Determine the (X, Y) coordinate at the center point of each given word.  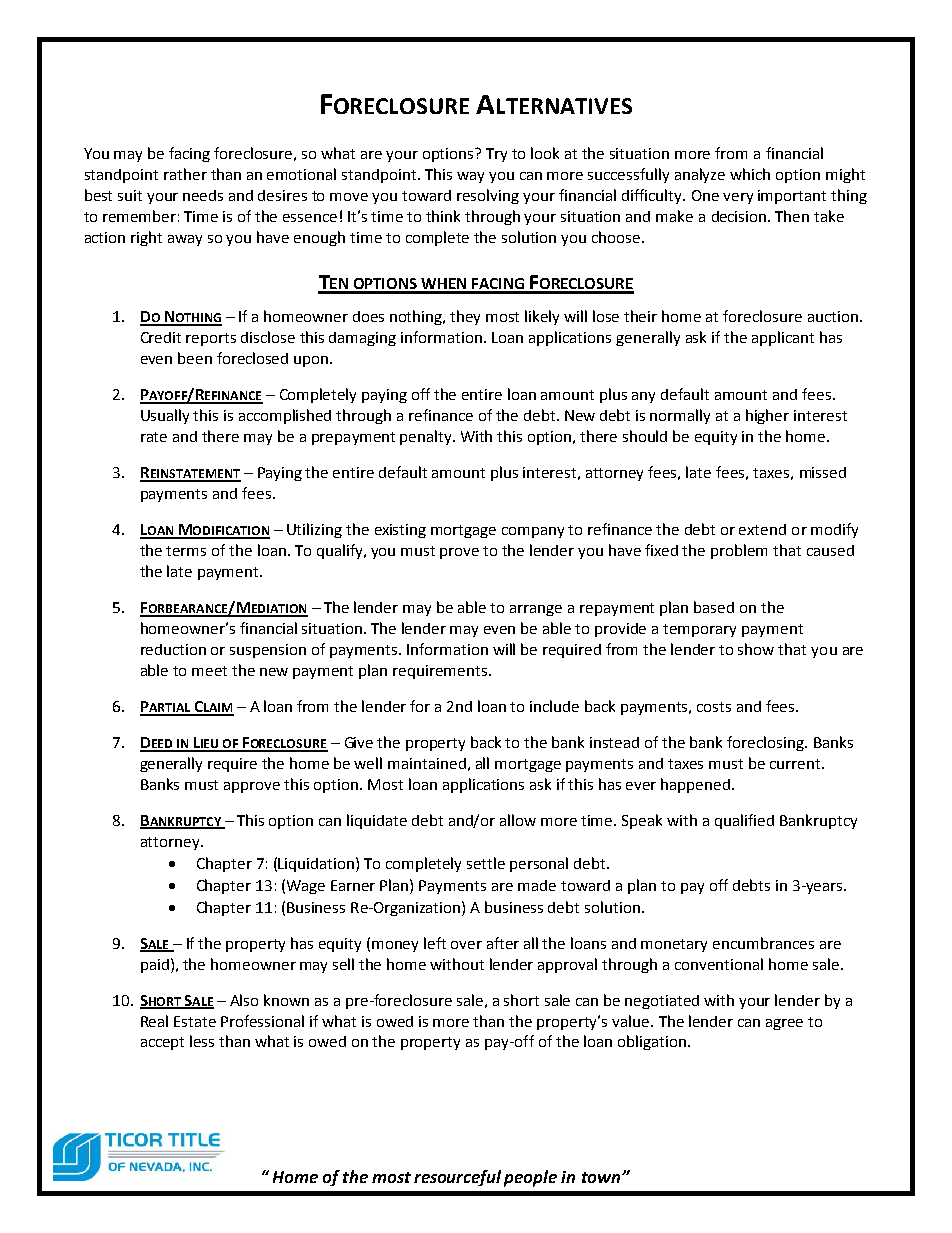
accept (162, 1043)
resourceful (457, 1178)
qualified (744, 821)
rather (185, 174)
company (533, 532)
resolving (488, 196)
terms (186, 551)
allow (518, 820)
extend (762, 529)
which (750, 174)
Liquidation (317, 864)
